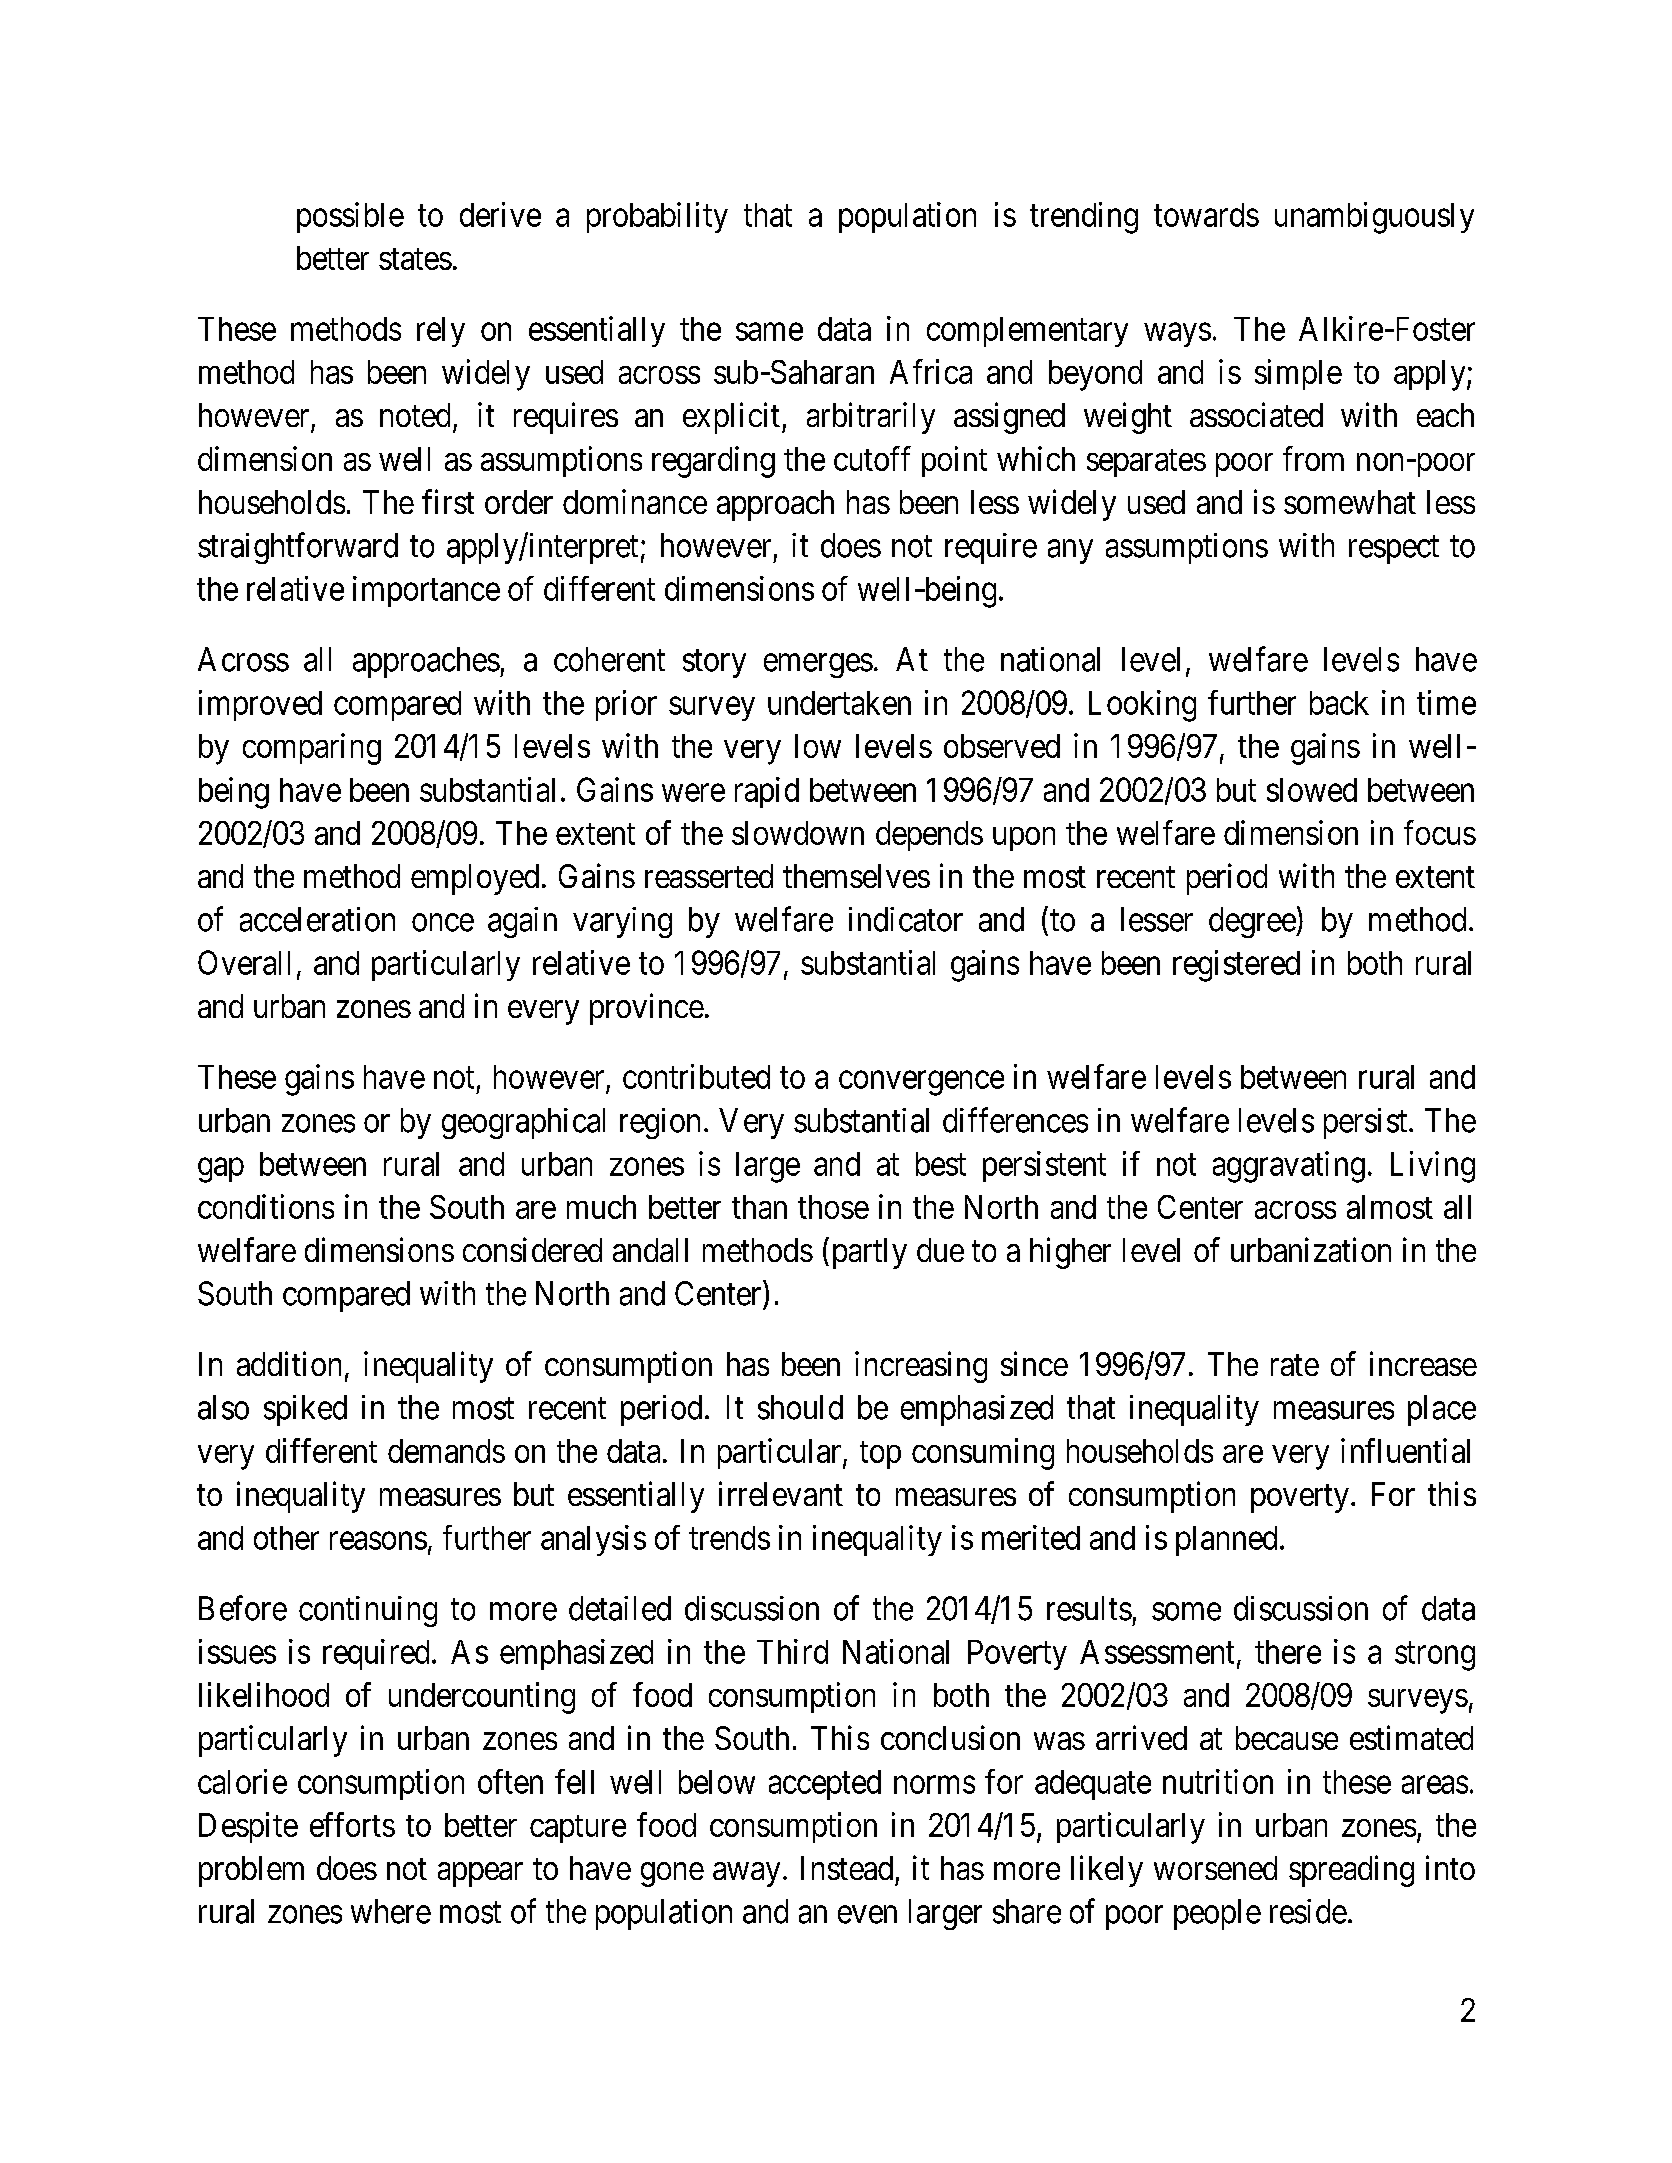 The image size is (1672, 2163). I want to click on Instead, so click(847, 1868).
